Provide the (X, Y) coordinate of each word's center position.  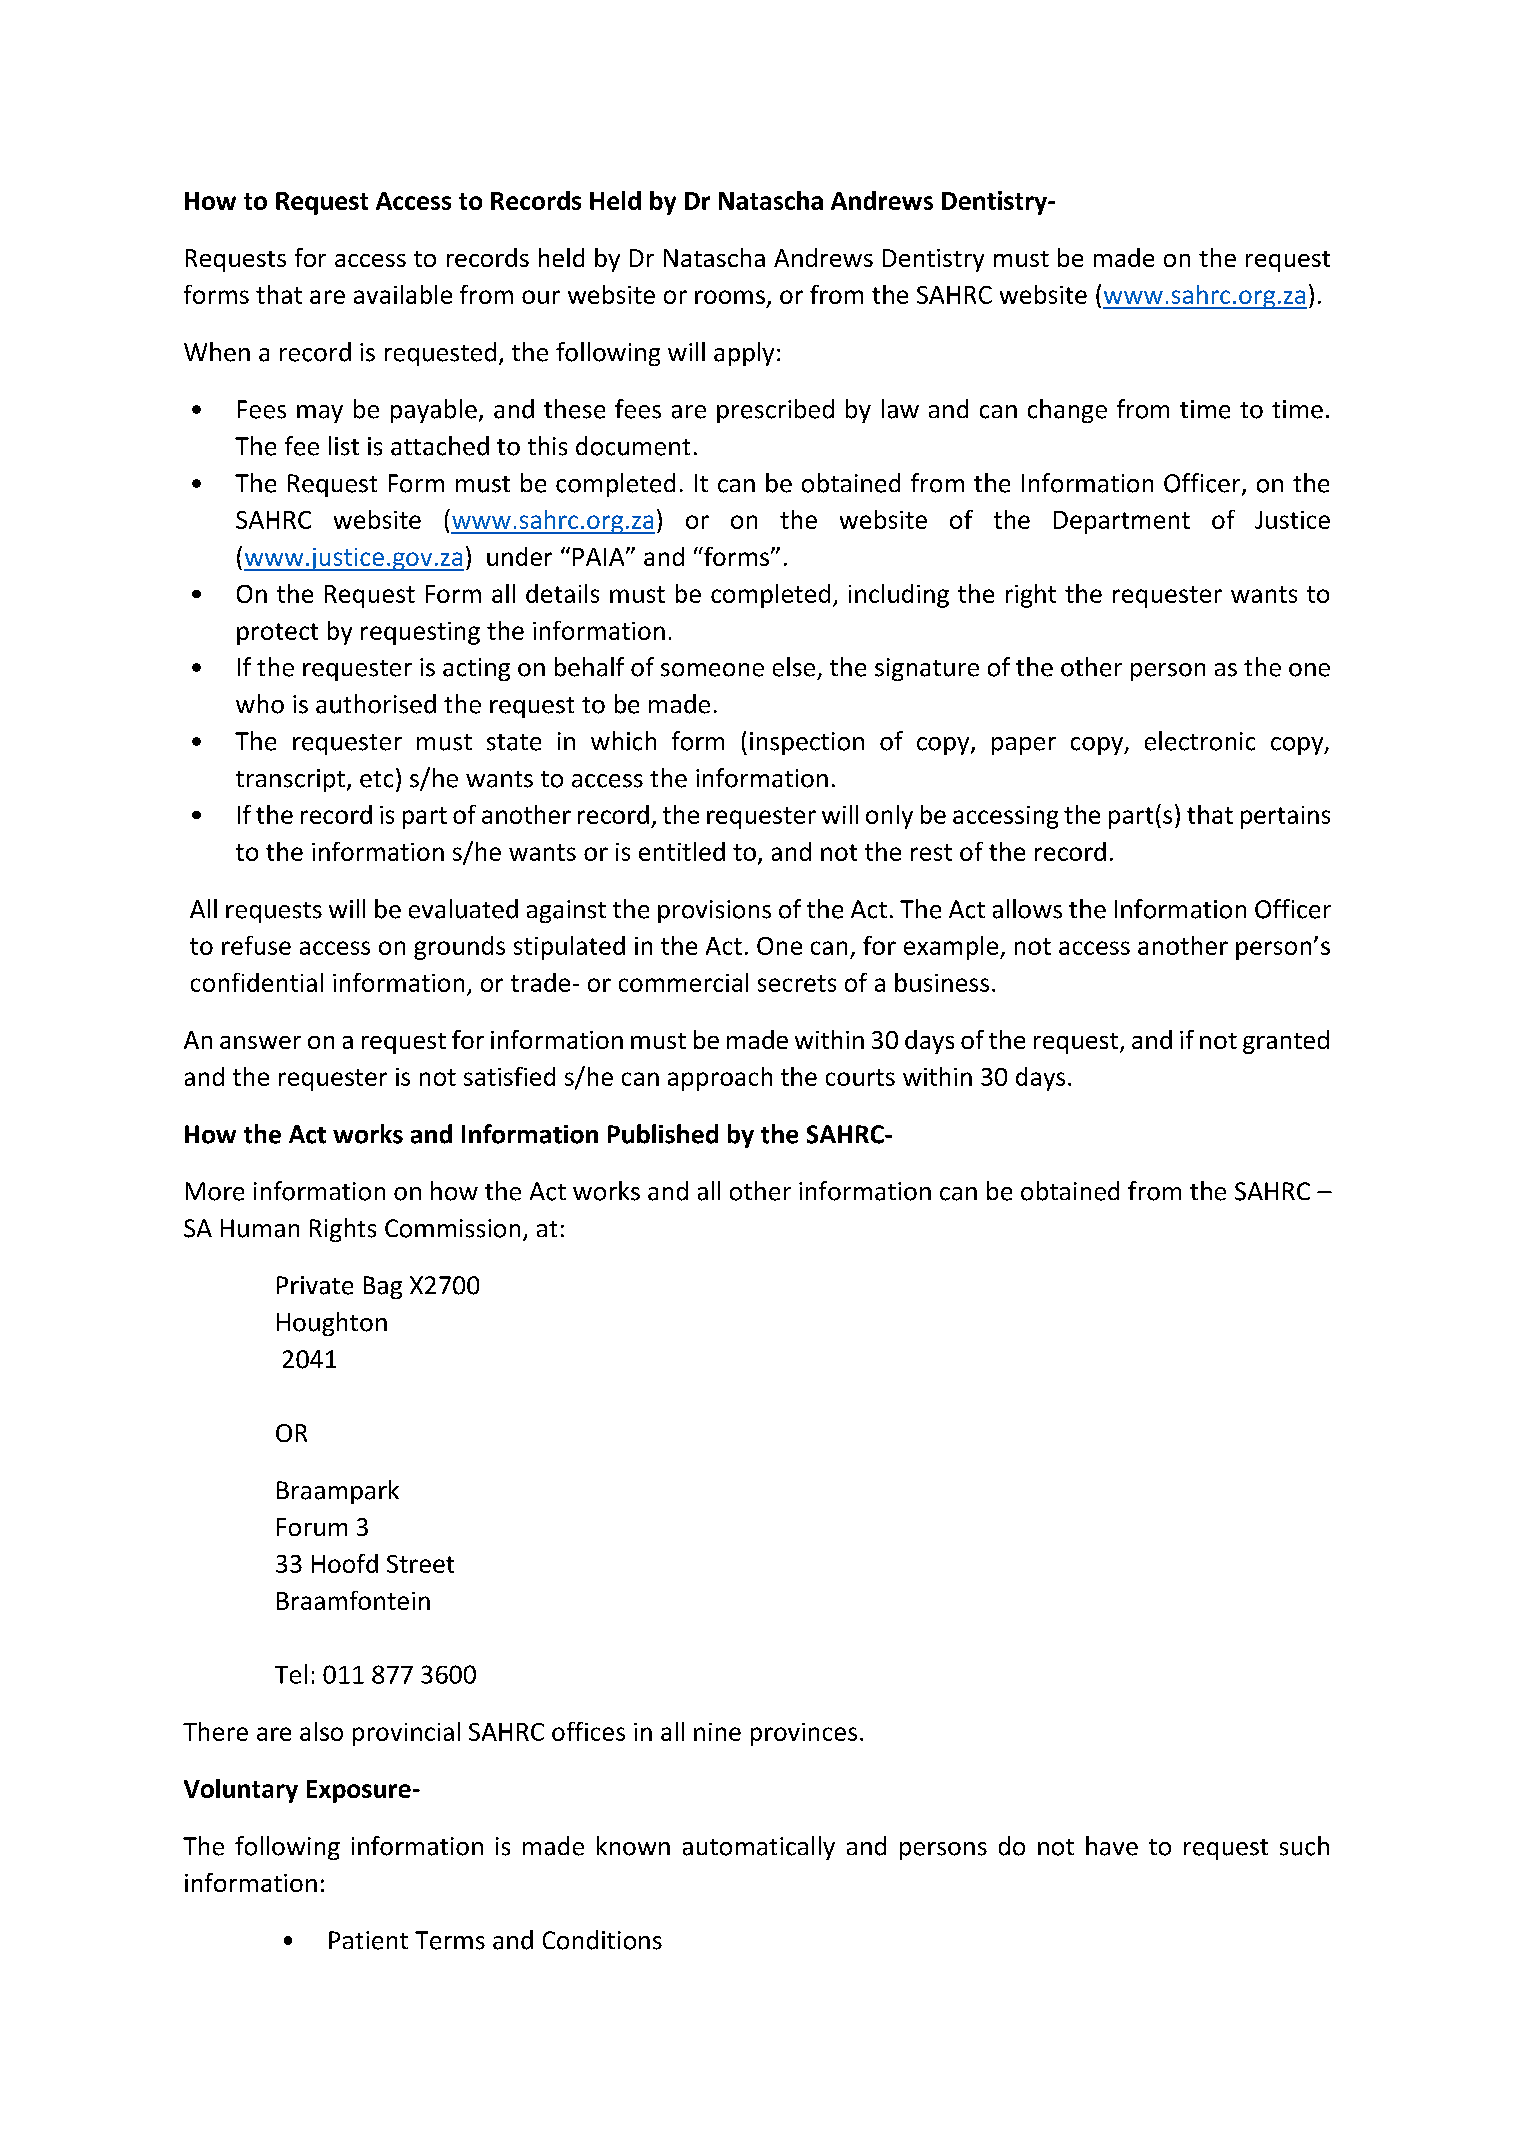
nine (717, 1732)
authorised (376, 704)
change (1067, 411)
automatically (759, 1848)
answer (260, 1042)
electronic (1200, 741)
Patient (368, 1940)
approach (720, 1079)
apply (744, 354)
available (403, 294)
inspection (807, 743)
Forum (312, 1527)
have (1112, 1846)
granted (1286, 1042)
